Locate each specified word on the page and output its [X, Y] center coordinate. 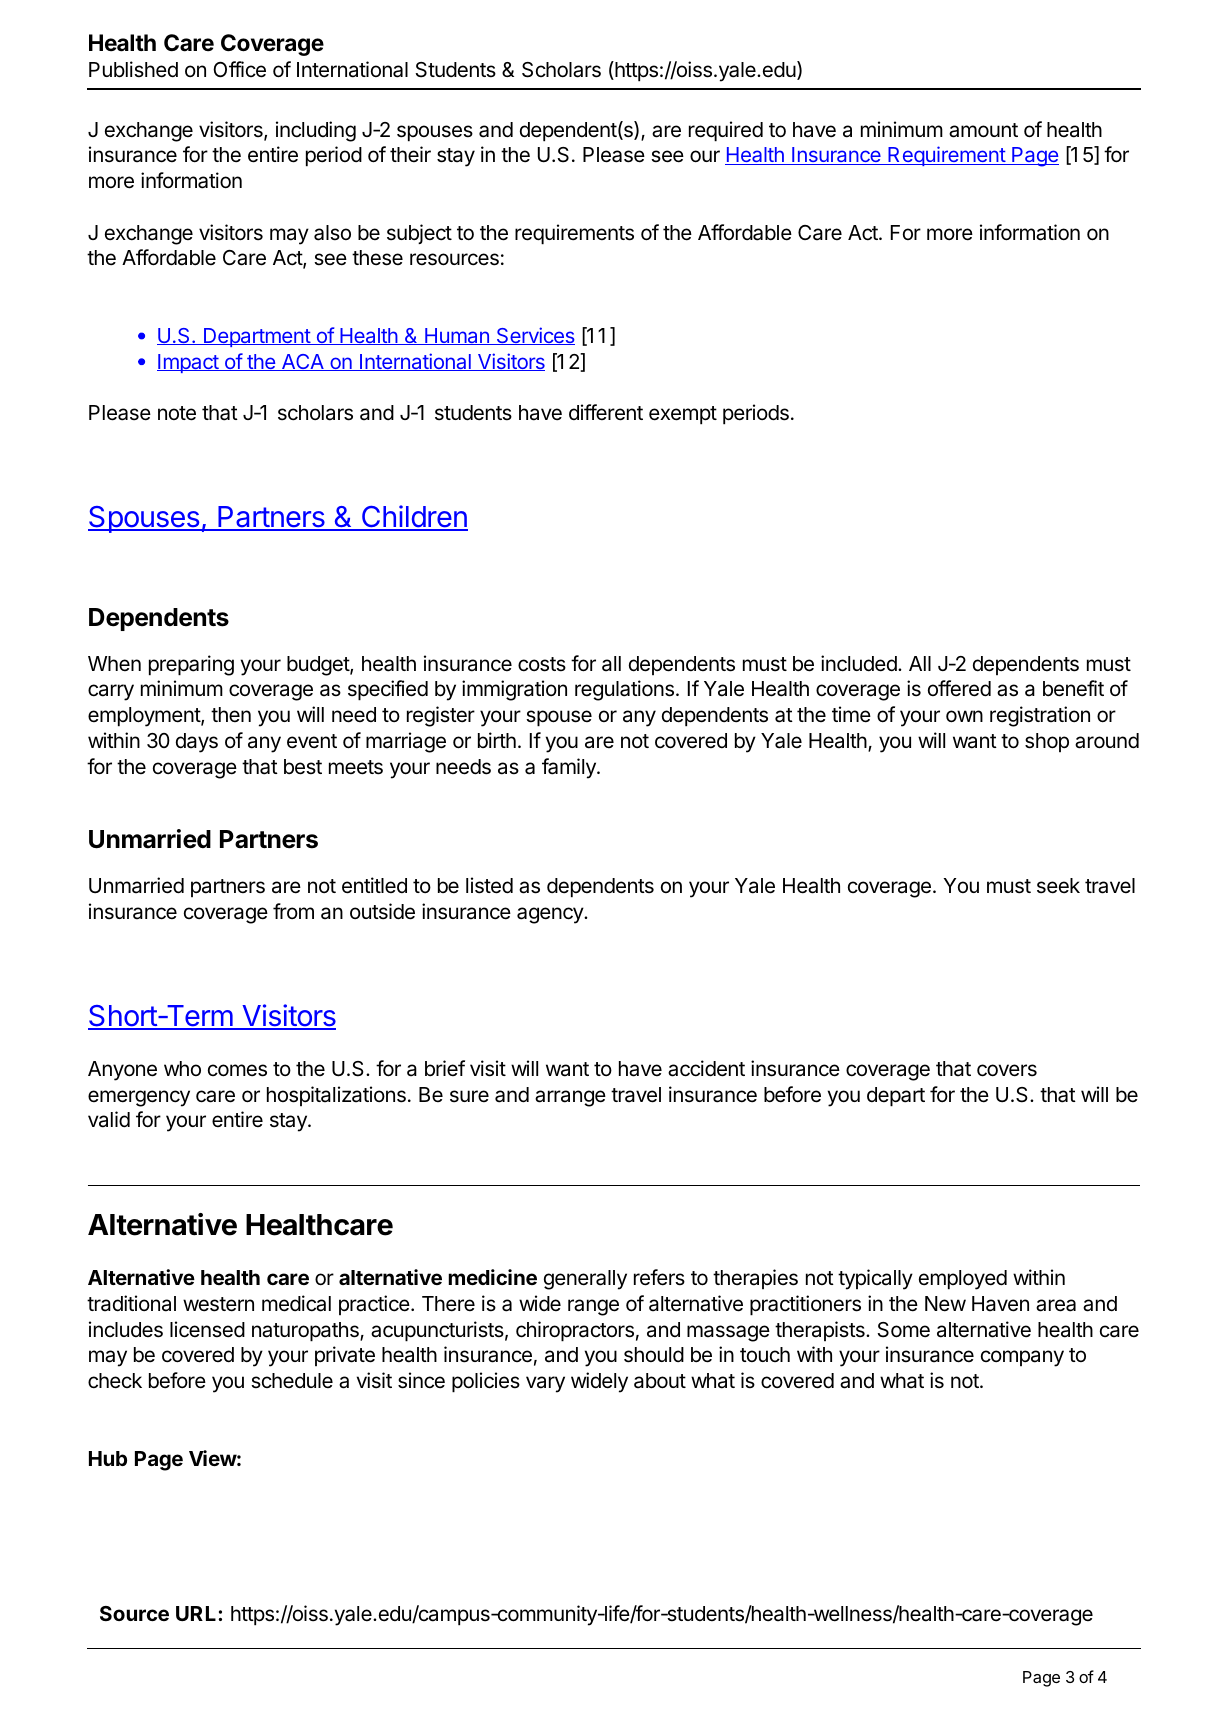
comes [237, 1070]
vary [545, 1384]
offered [959, 688]
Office [239, 69]
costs [542, 664]
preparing [191, 665]
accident [706, 1068]
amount [983, 130]
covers [1007, 1070]
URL [197, 1613]
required [726, 131]
